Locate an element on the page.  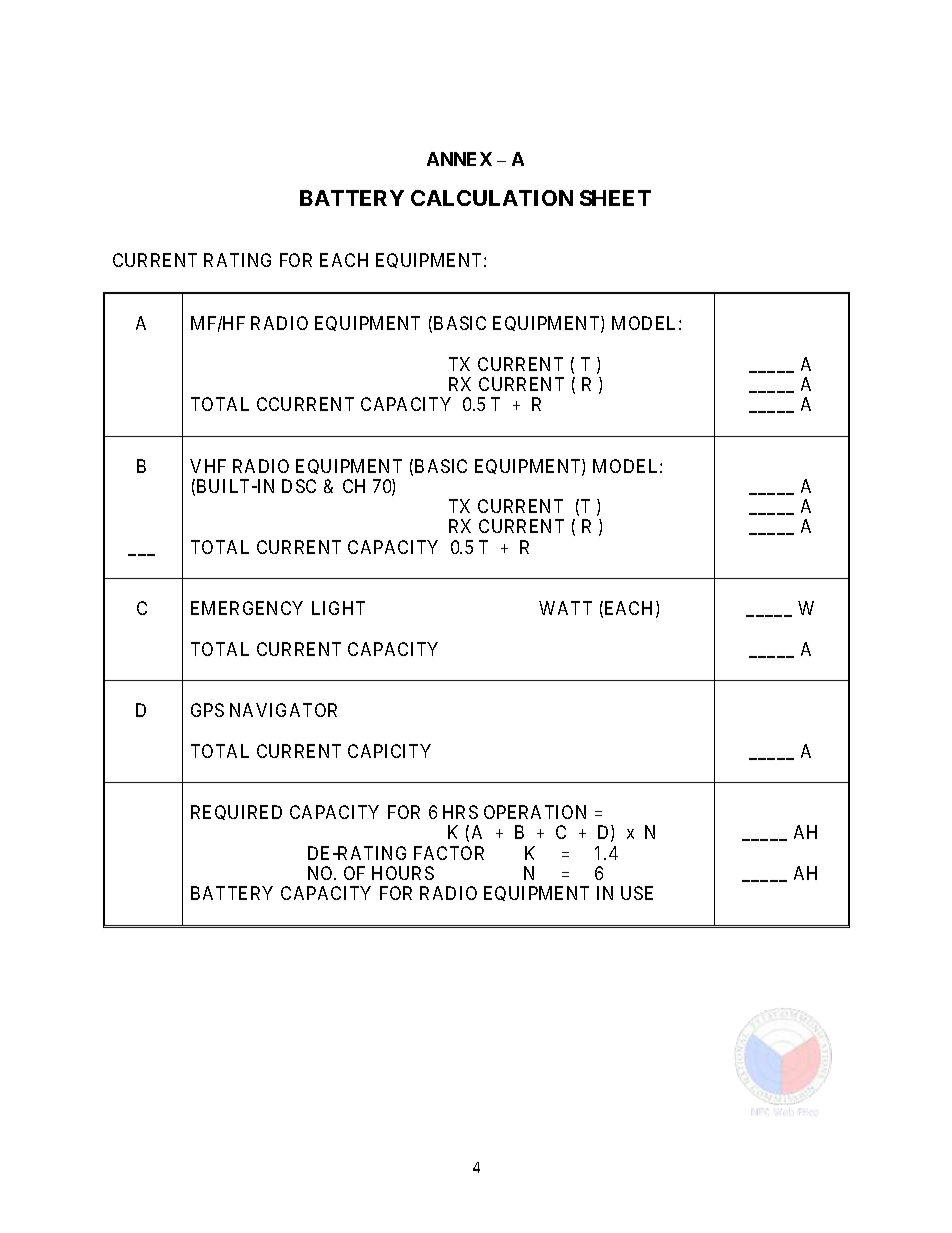
USE is located at coordinates (637, 893).
